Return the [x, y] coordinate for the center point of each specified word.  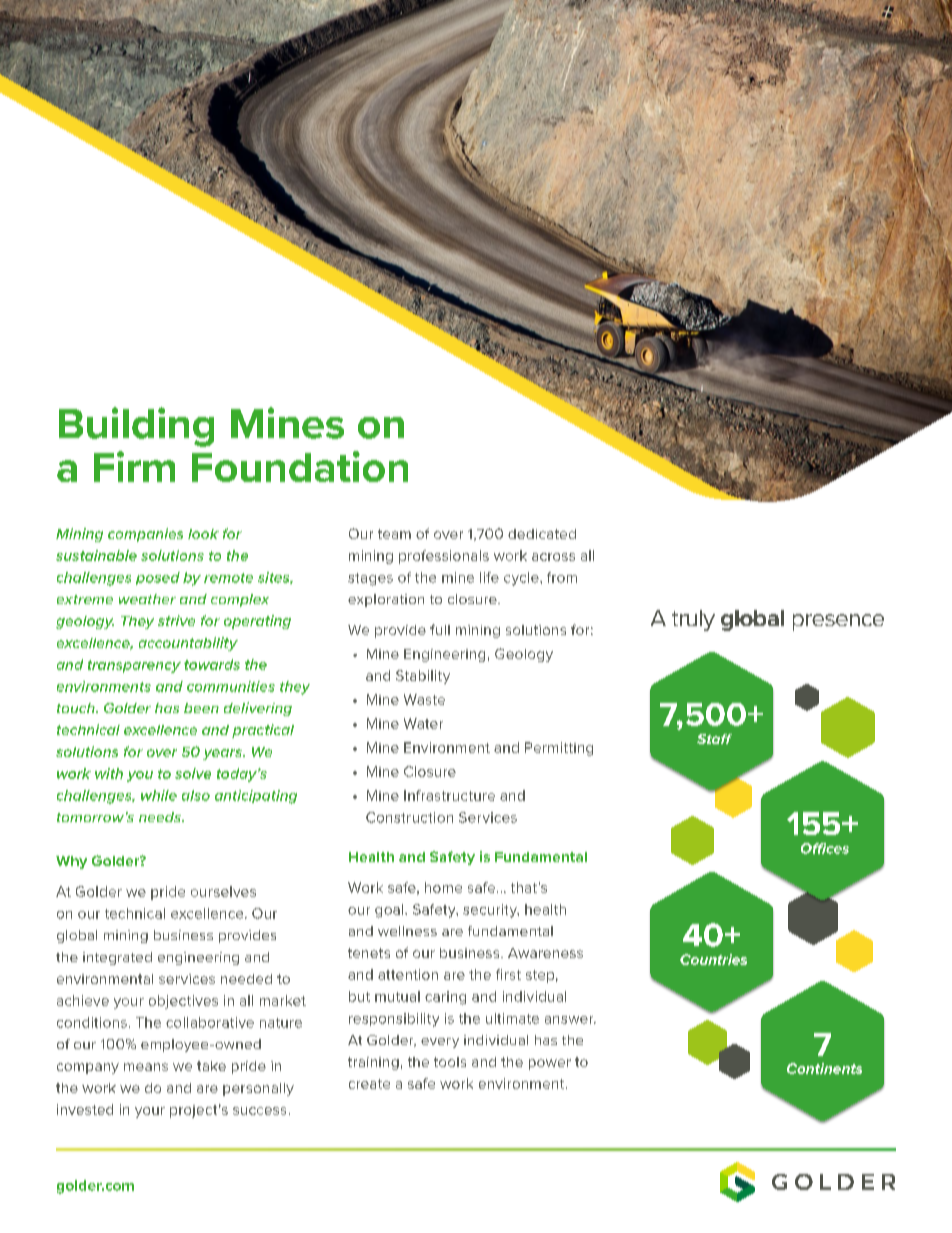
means [146, 1067]
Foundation [300, 466]
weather [147, 599]
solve [193, 773]
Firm [134, 466]
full [440, 629]
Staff [714, 739]
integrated [117, 958]
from [562, 577]
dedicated [542, 534]
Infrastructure [449, 795]
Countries [713, 959]
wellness [407, 931]
